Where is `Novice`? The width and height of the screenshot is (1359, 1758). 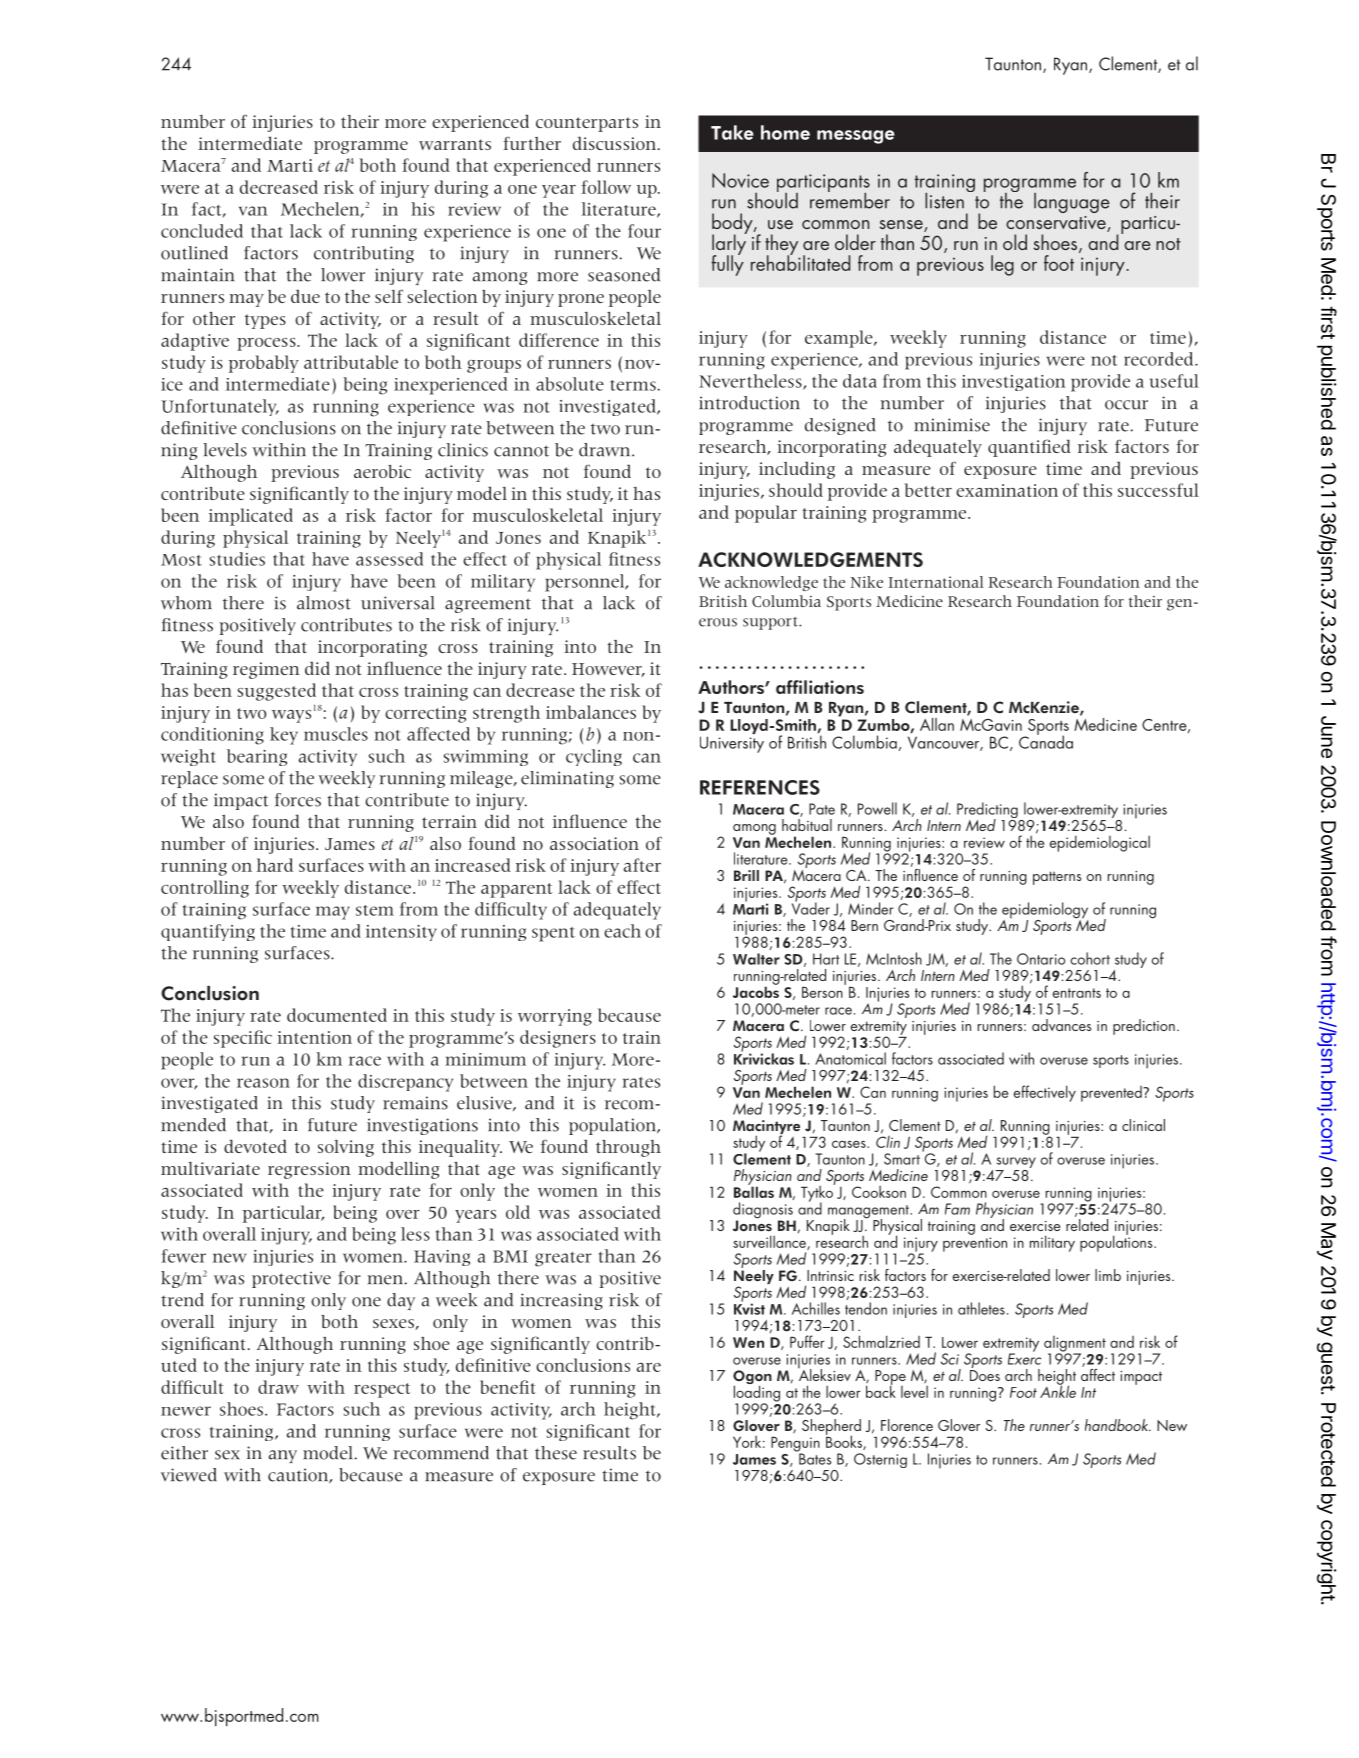 Novice is located at coordinates (740, 180).
